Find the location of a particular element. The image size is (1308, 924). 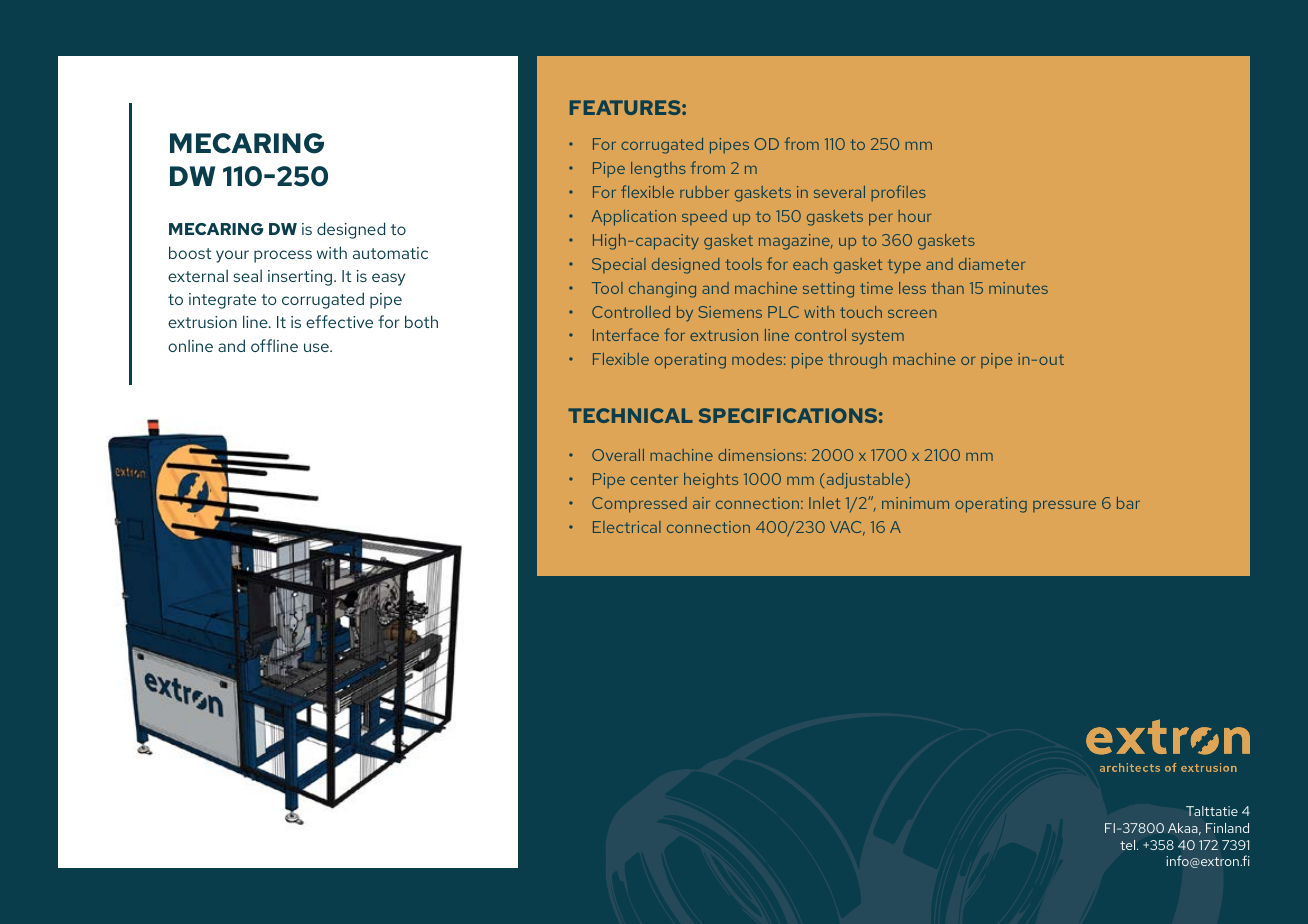

air is located at coordinates (701, 503).
